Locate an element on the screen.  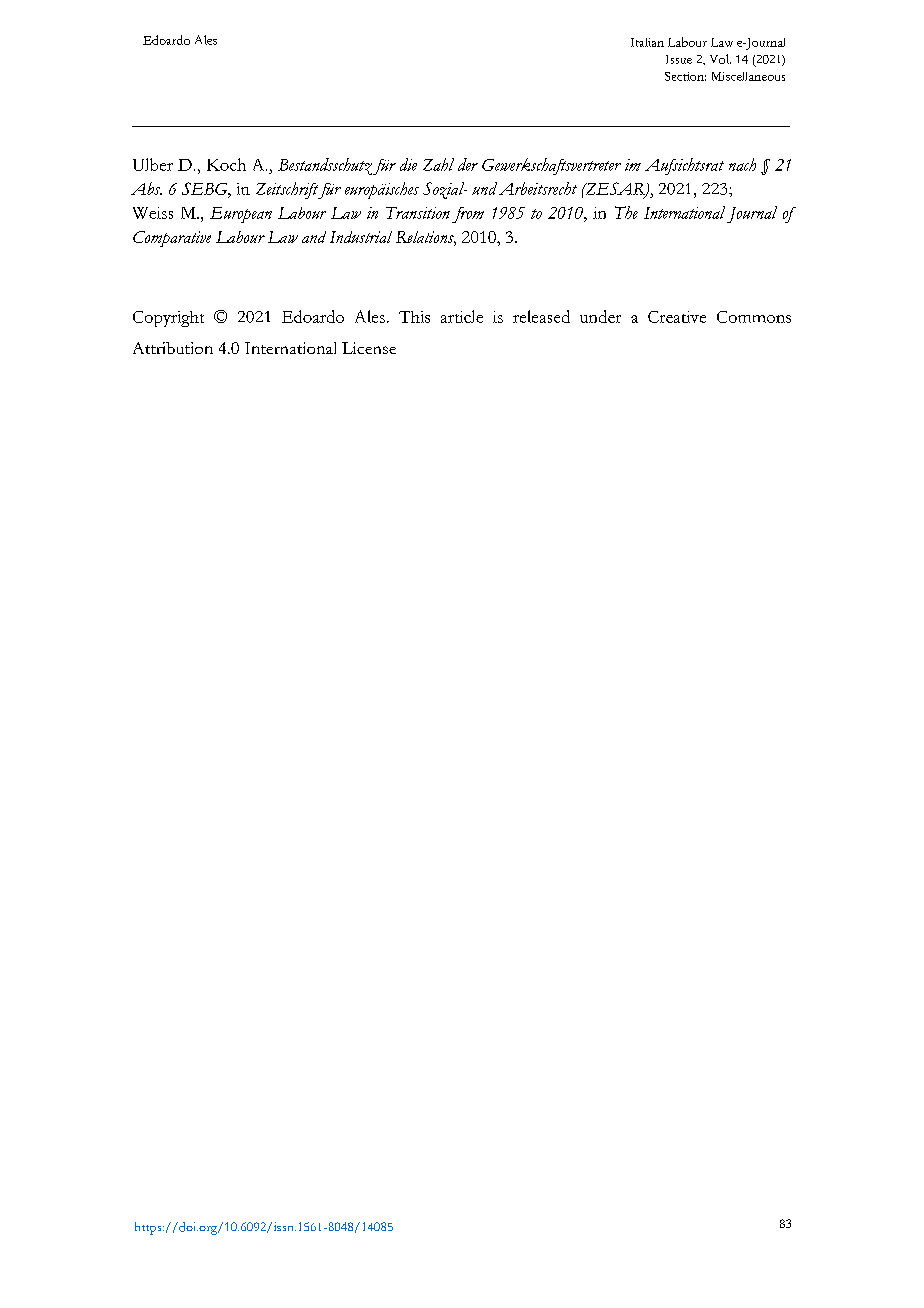
Comparative is located at coordinates (172, 239).
